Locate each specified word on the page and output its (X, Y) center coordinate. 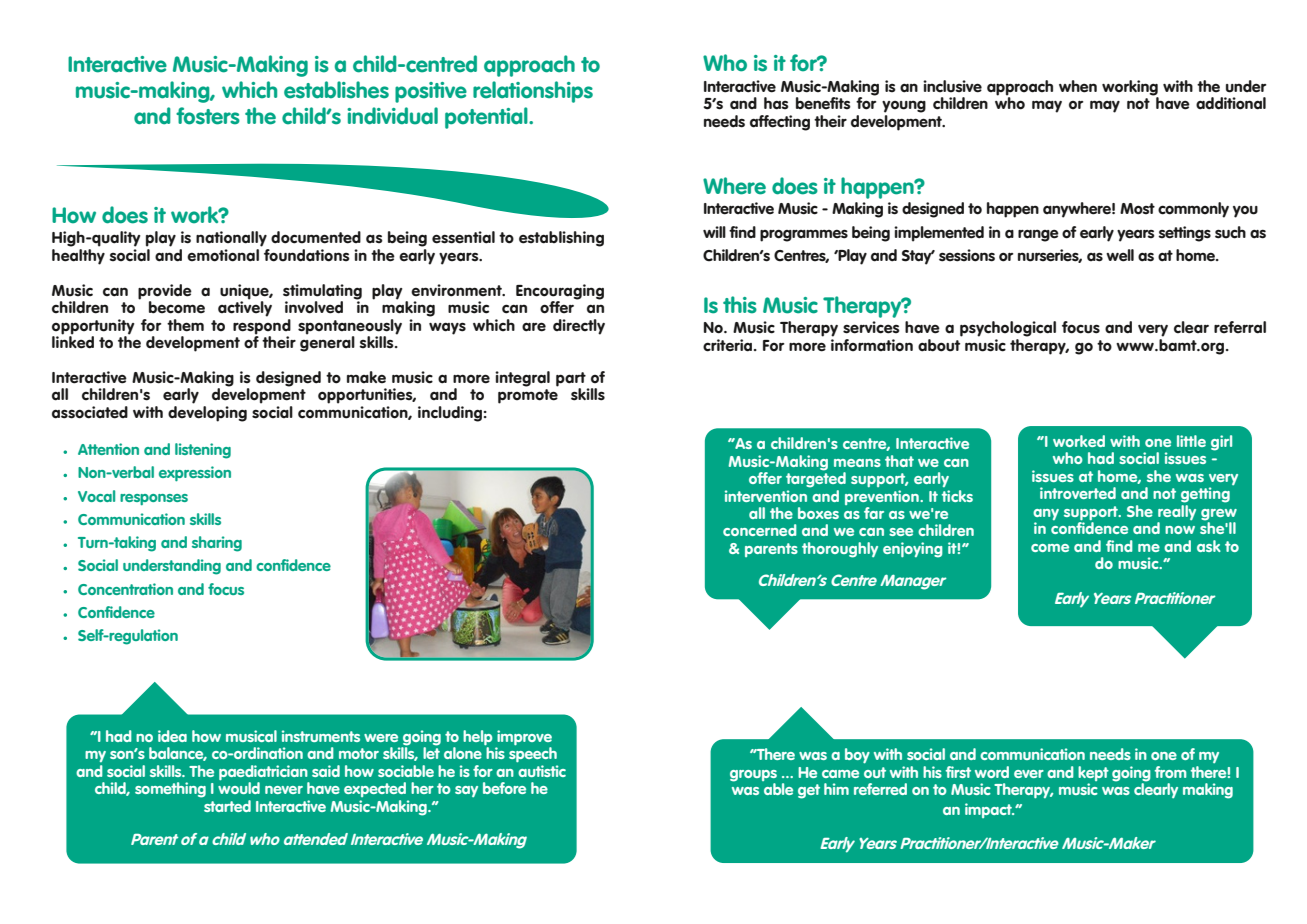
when (1078, 86)
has (776, 103)
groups (753, 776)
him (836, 789)
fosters (208, 116)
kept (1093, 773)
